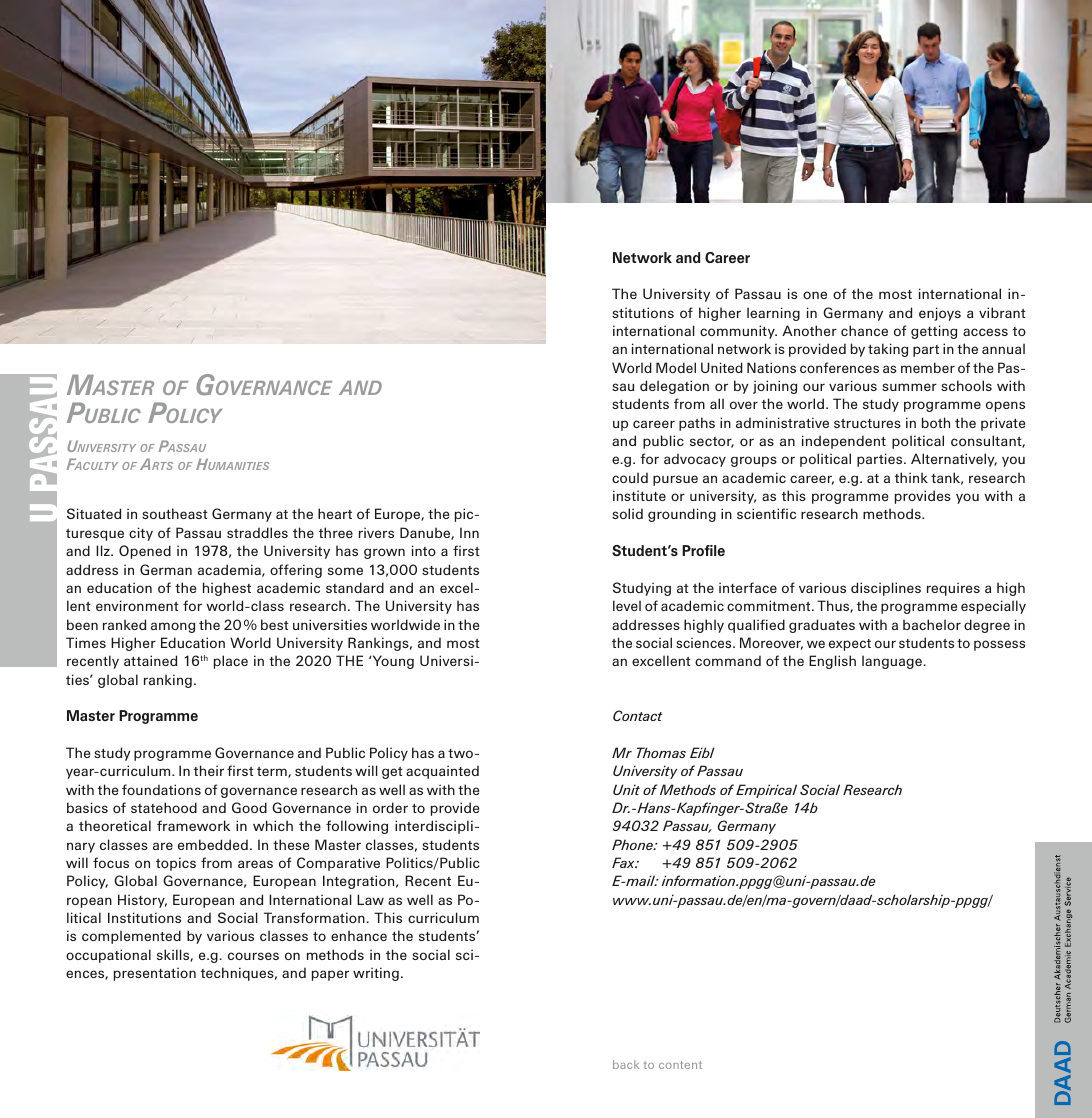  What do you see at coordinates (330, 975) in the screenshot?
I see `paper` at bounding box center [330, 975].
